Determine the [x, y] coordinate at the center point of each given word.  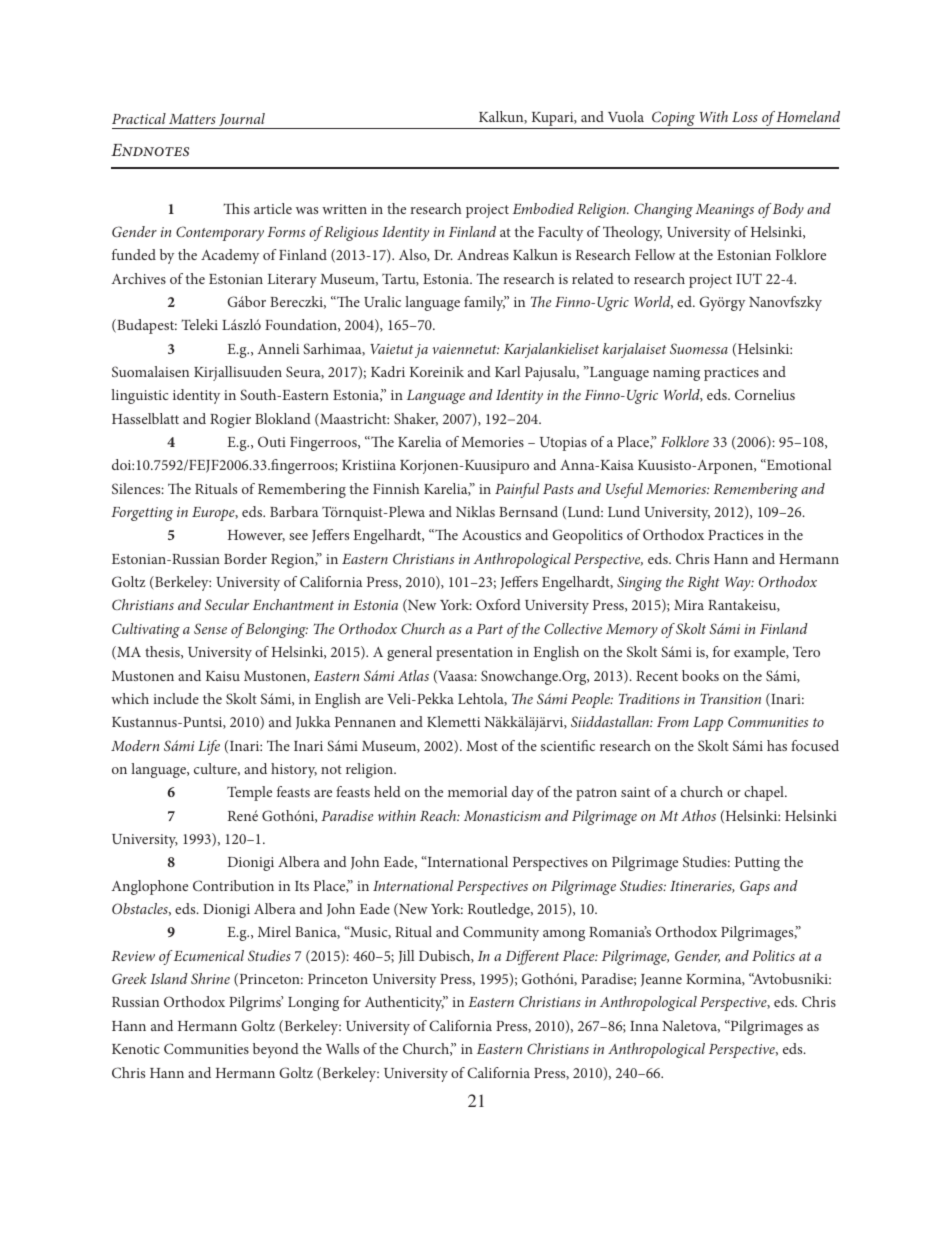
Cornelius [765, 394]
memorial [477, 791]
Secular [227, 604]
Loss [745, 117]
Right [703, 583]
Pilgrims [256, 1003]
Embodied [543, 208]
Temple [249, 793]
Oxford [498, 604]
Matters [192, 119]
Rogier [230, 421]
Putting [757, 864]
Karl [507, 371]
